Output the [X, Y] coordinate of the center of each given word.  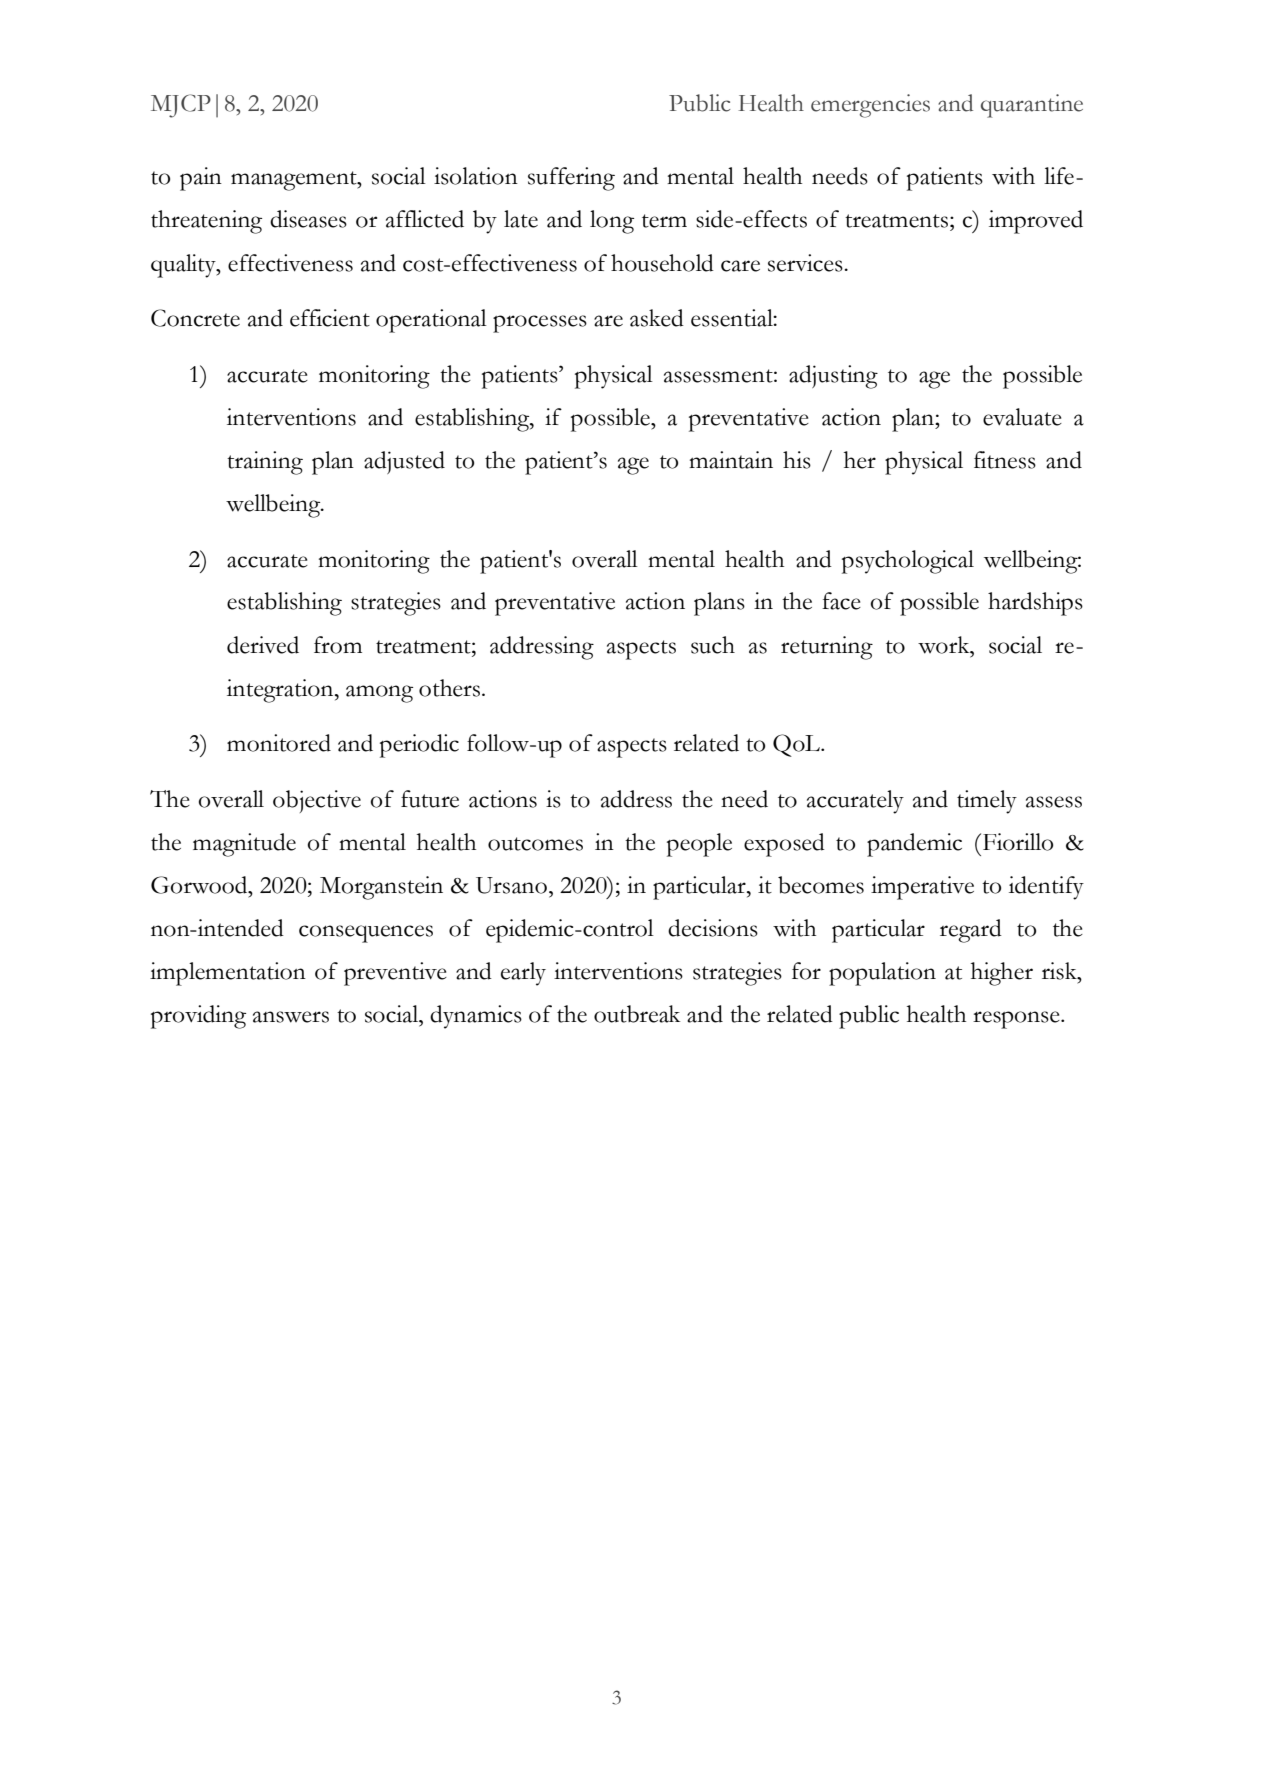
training [265, 463]
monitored [279, 743]
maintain [731, 460]
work [945, 645]
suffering [571, 179]
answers [291, 1017]
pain [201, 179]
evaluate [1022, 417]
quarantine [1032, 106]
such [713, 645]
